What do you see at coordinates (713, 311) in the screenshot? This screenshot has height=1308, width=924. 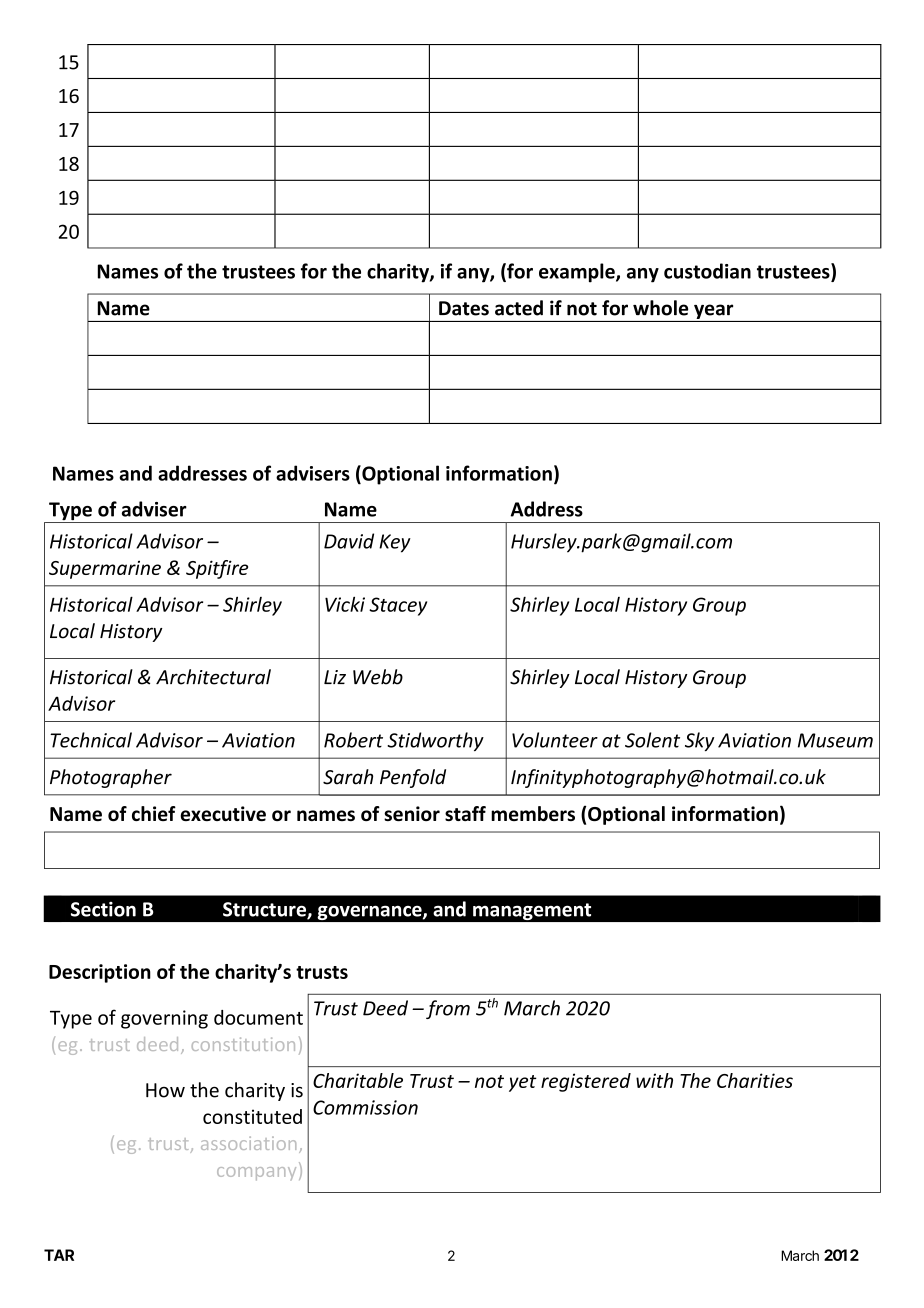 I see `year` at bounding box center [713, 311].
